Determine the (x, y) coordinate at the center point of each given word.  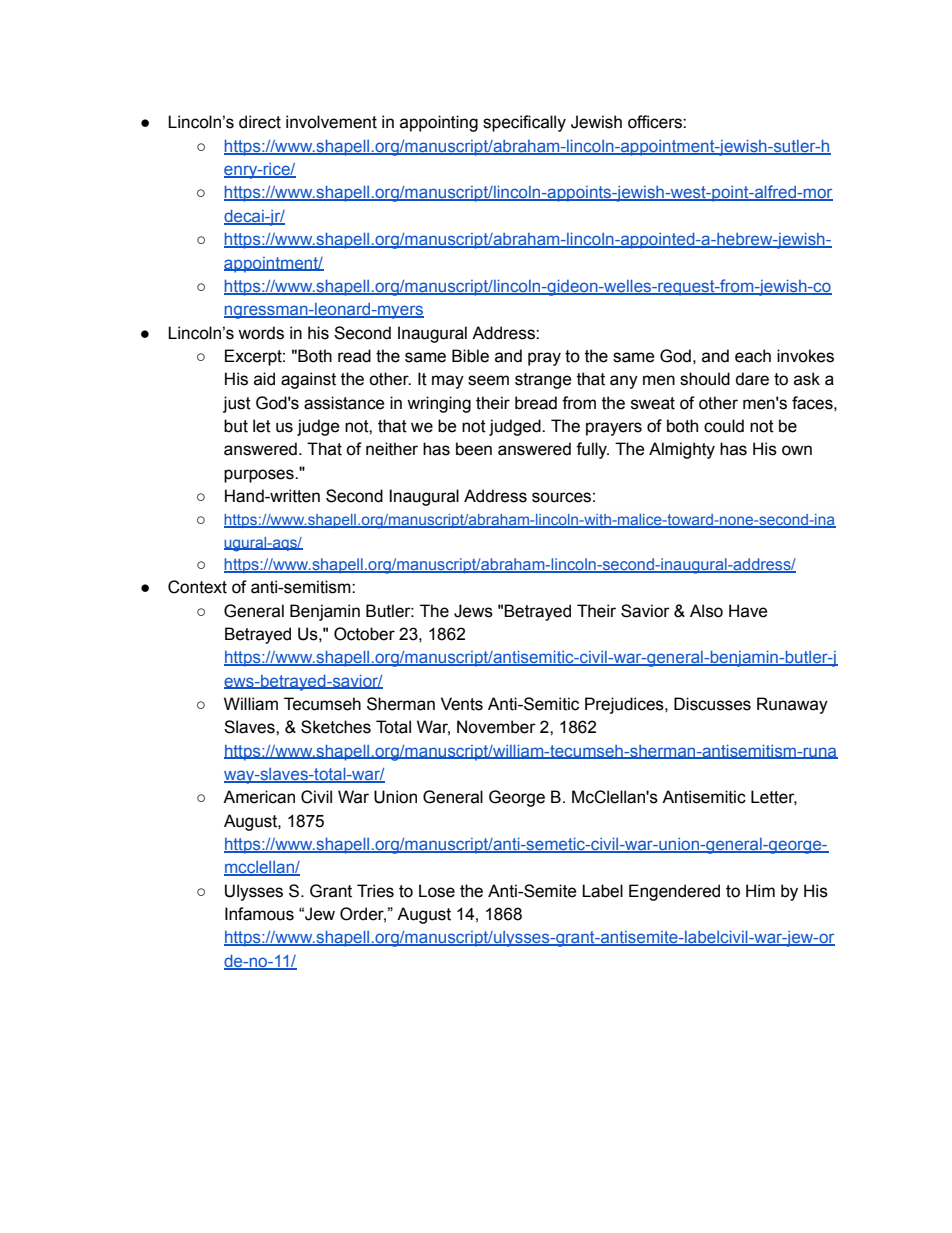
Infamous (259, 914)
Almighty (682, 450)
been (474, 449)
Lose (437, 891)
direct (260, 122)
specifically (524, 123)
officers (656, 122)
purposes (260, 476)
